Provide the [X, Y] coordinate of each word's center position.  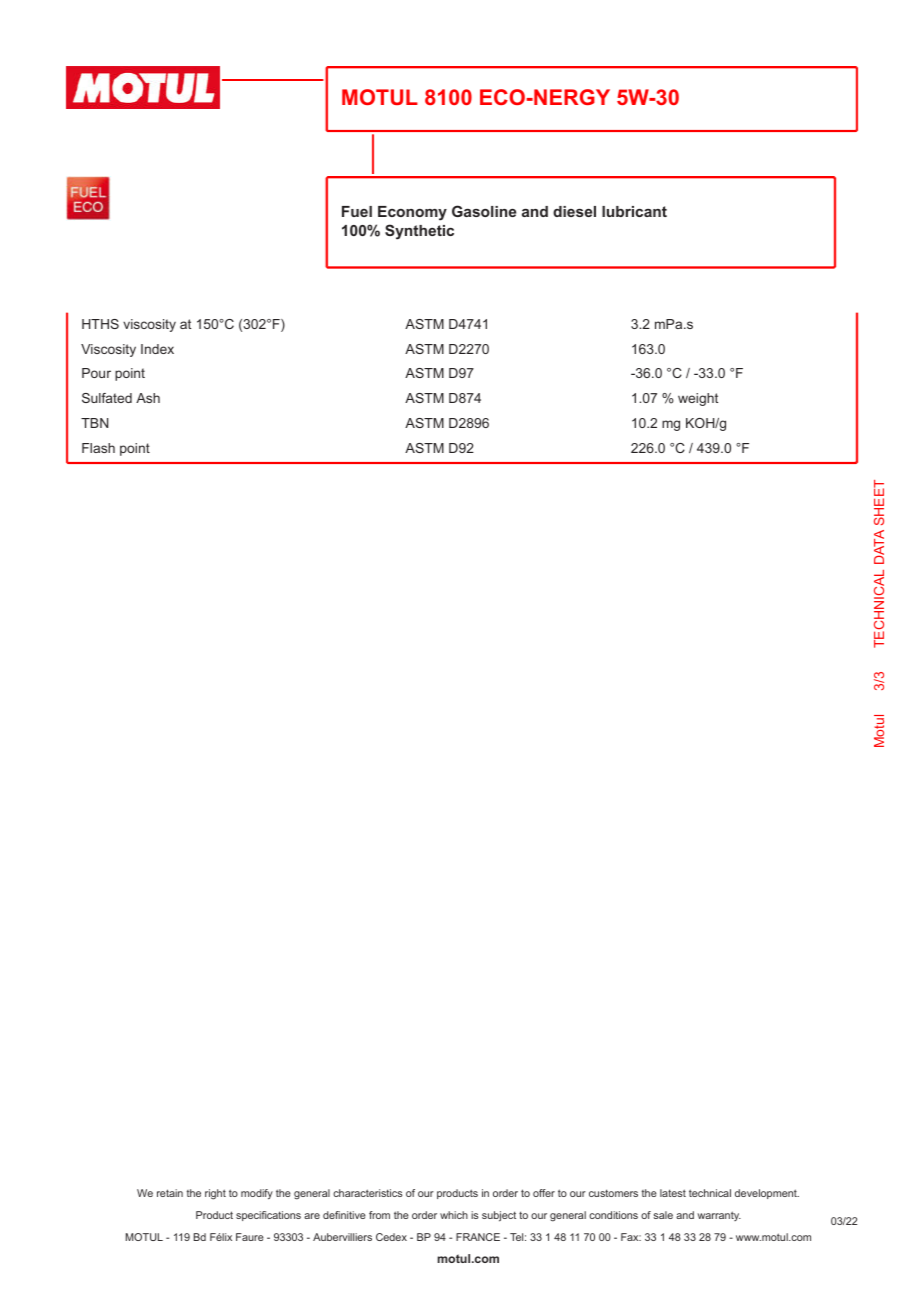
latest [673, 1193]
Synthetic [419, 232]
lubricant [634, 211]
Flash [98, 448]
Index [157, 349]
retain [170, 1193]
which [454, 1215]
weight [698, 399]
